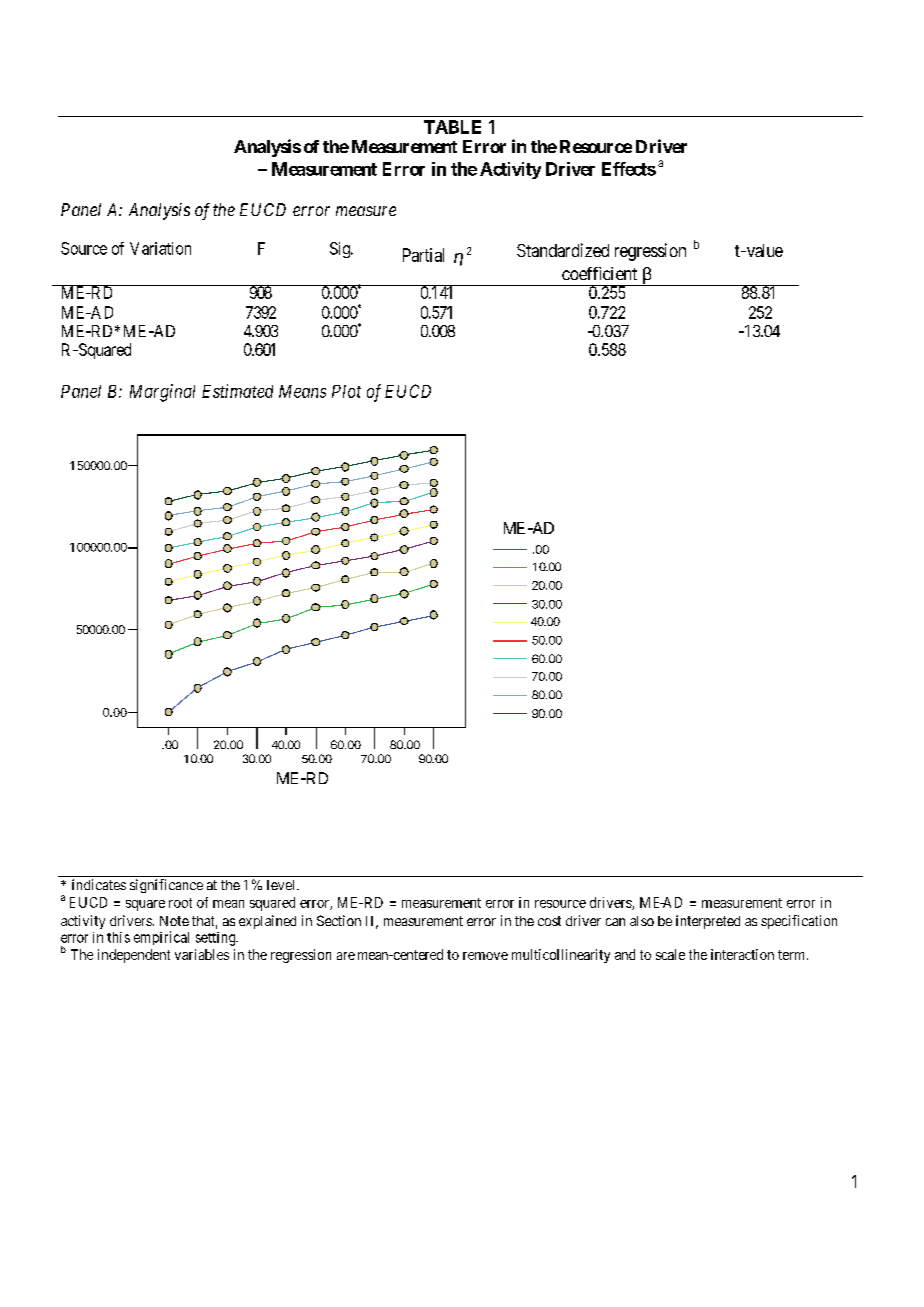 The height and width of the image is (1307, 924). Describe the element at coordinates (282, 885) in the image. I see `level` at that location.
